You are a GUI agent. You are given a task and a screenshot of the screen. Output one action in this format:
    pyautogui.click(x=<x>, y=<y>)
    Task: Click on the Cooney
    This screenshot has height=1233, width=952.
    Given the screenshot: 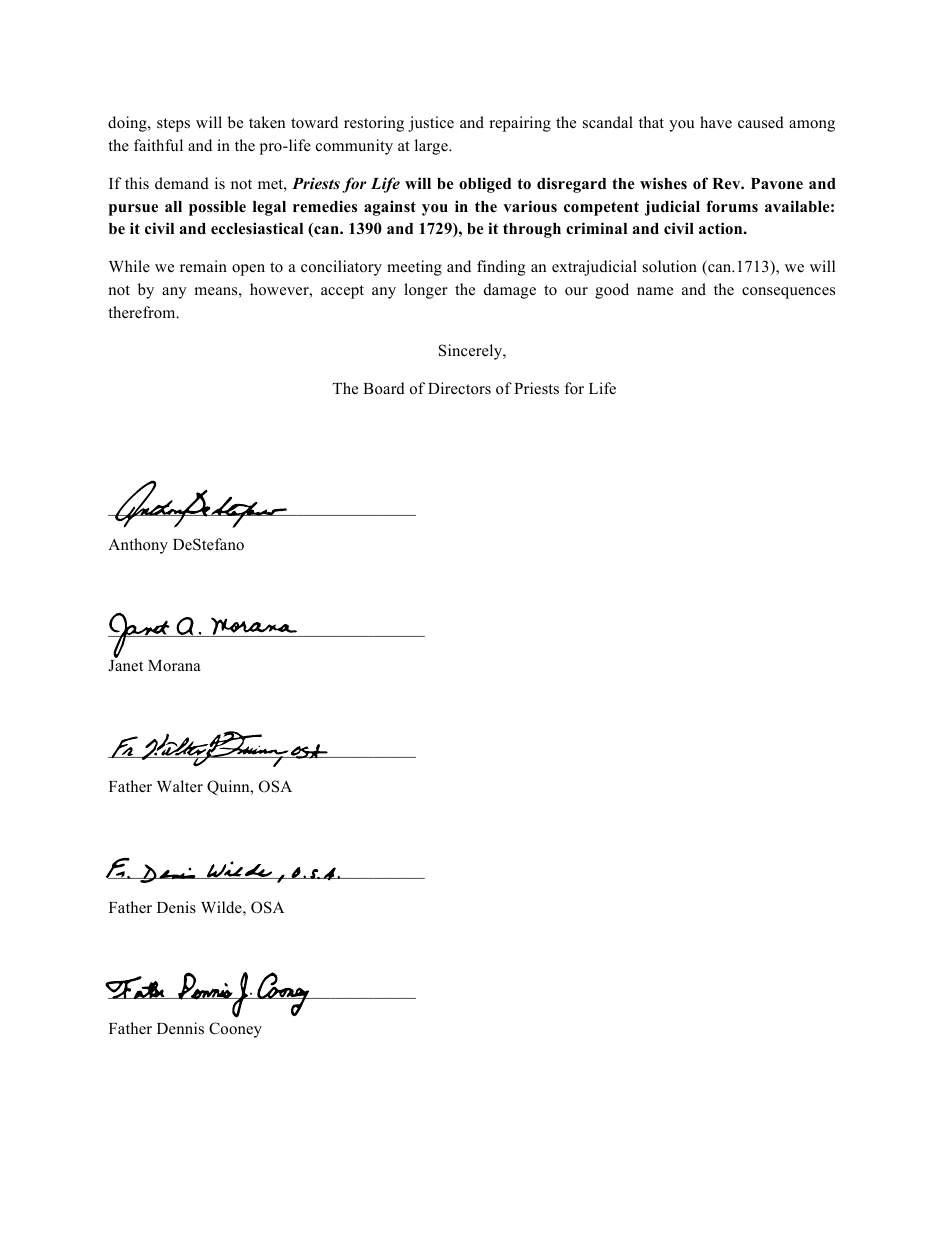 What is the action you would take?
    pyautogui.click(x=235, y=1030)
